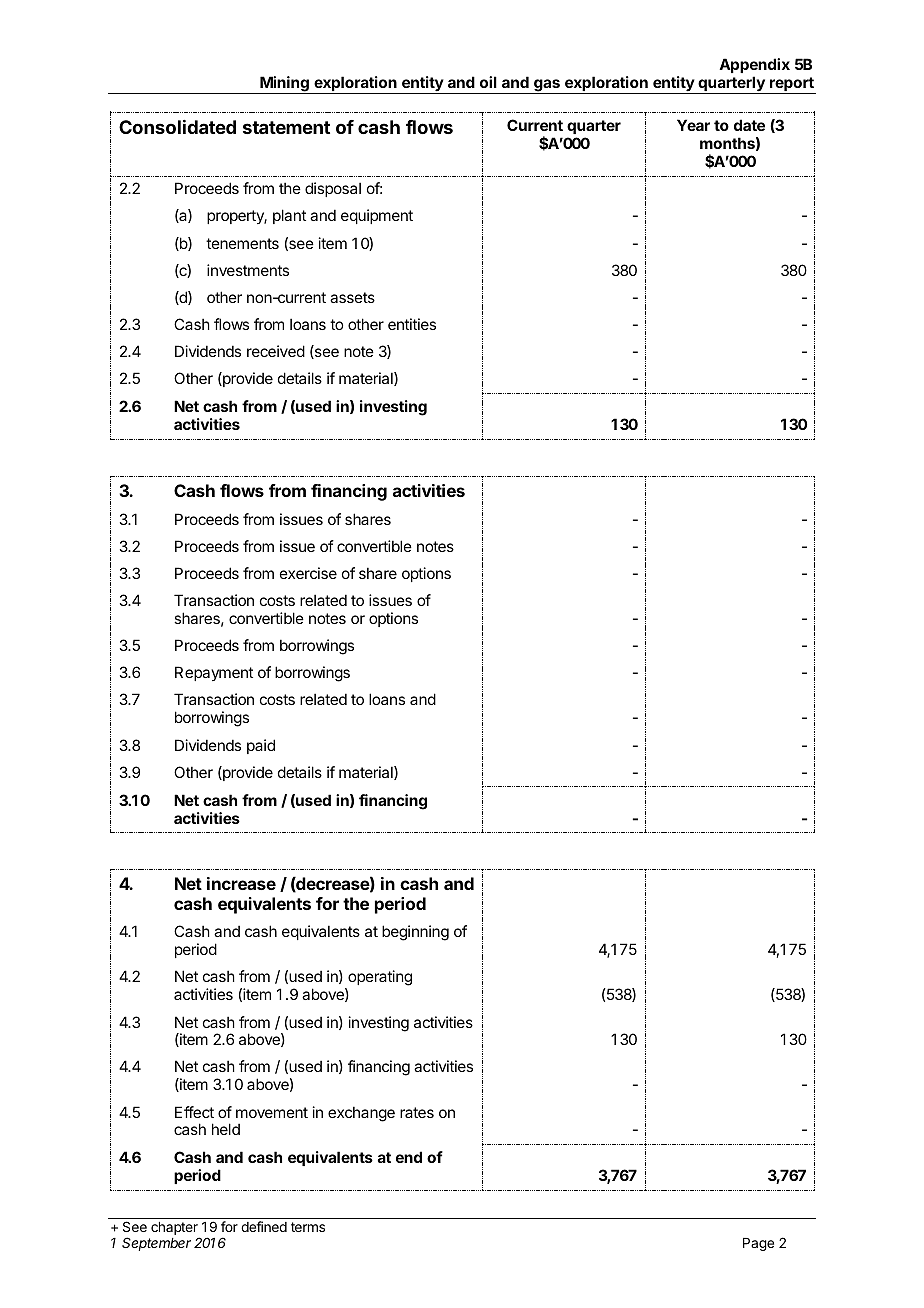 This image has height=1308, width=924. Describe the element at coordinates (276, 351) in the image. I see `received` at that location.
